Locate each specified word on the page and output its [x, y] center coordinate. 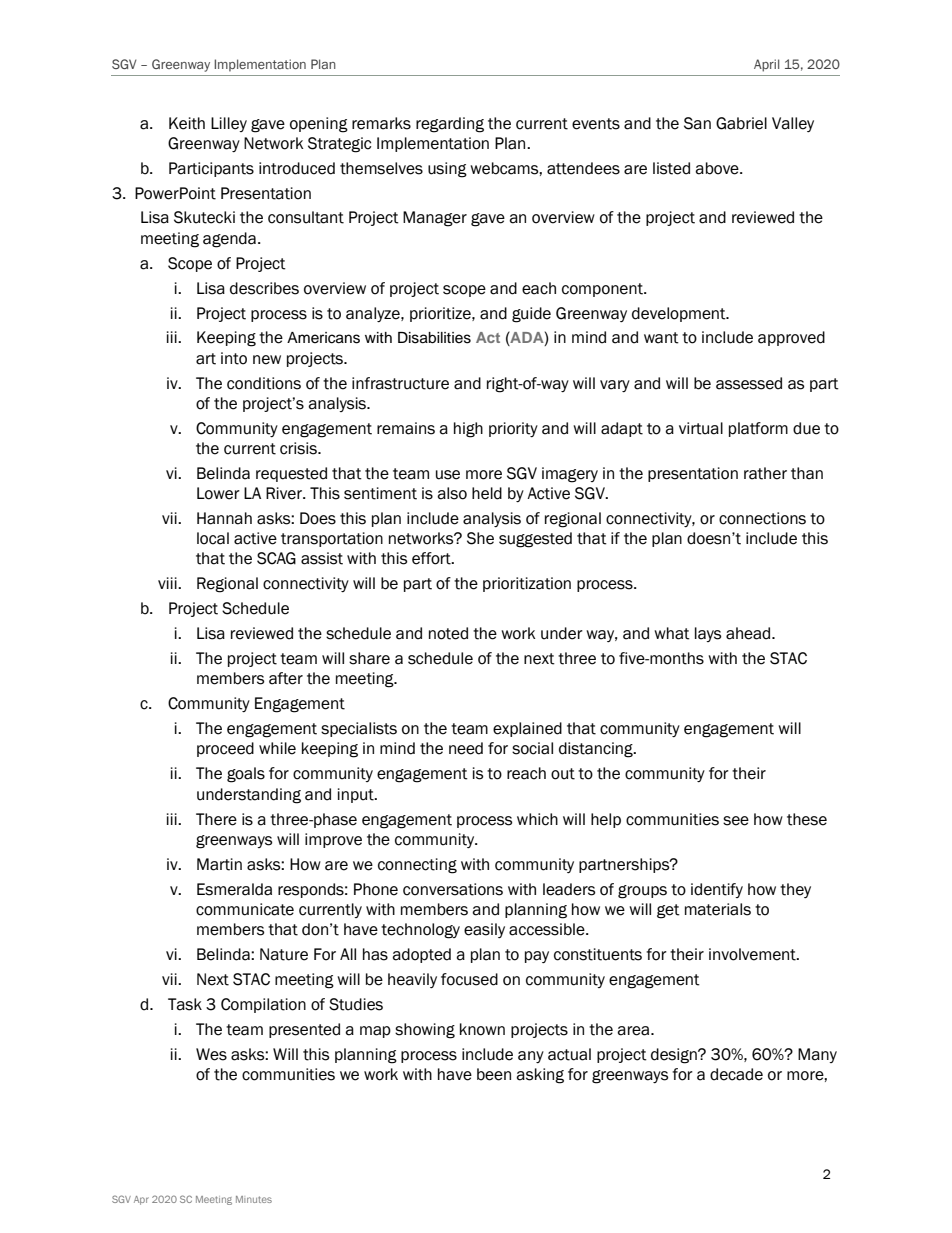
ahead [749, 633]
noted [448, 633]
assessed [749, 383]
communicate [245, 909]
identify [717, 890]
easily [484, 930]
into [234, 358]
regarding [450, 125]
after [286, 678]
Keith [187, 123]
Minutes [254, 1199]
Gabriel [741, 123]
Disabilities [434, 338]
